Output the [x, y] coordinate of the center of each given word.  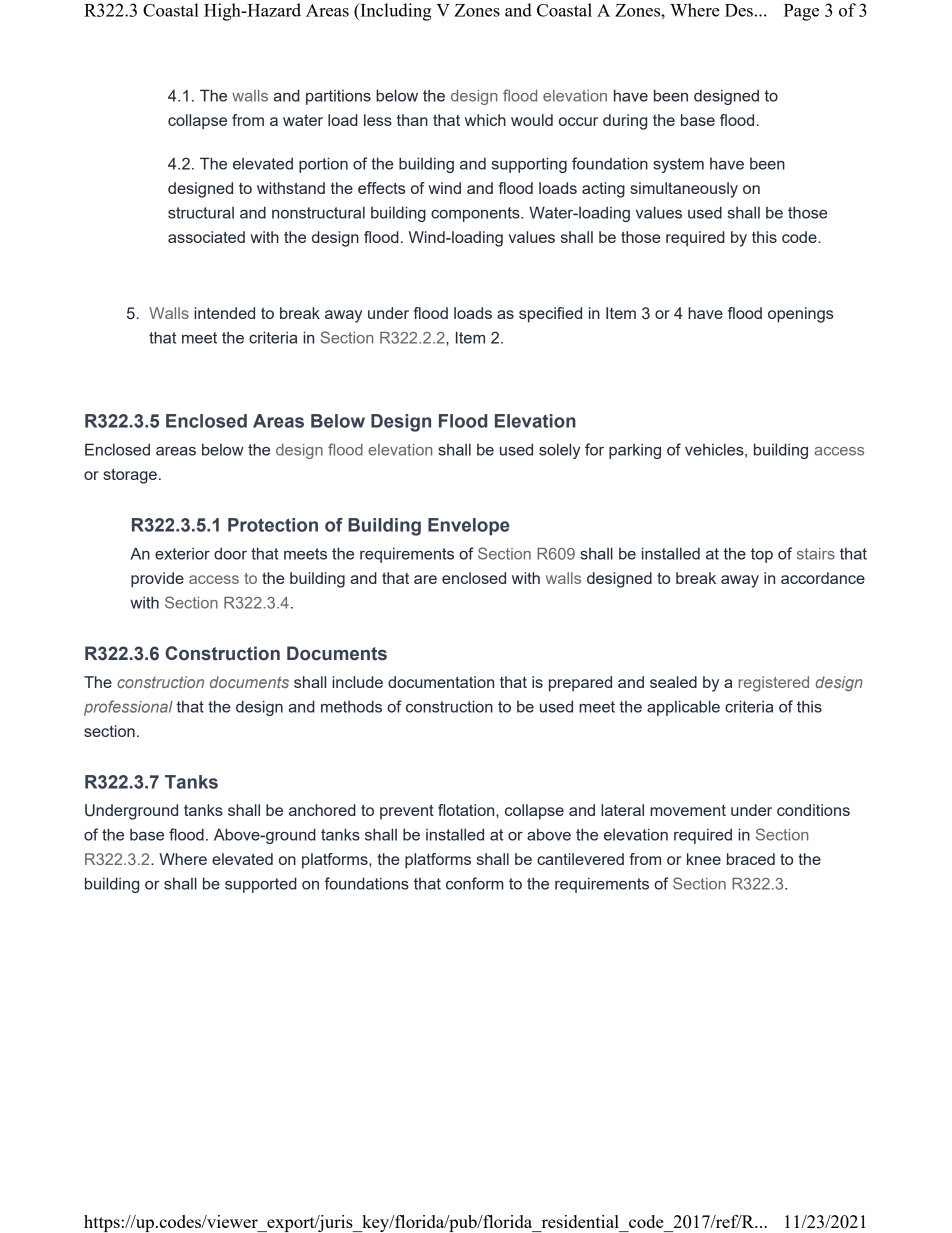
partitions [338, 97]
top [762, 555]
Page [801, 12]
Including [395, 12]
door [230, 553]
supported [261, 885]
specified [550, 315]
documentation [441, 682]
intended [224, 313]
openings [800, 315]
